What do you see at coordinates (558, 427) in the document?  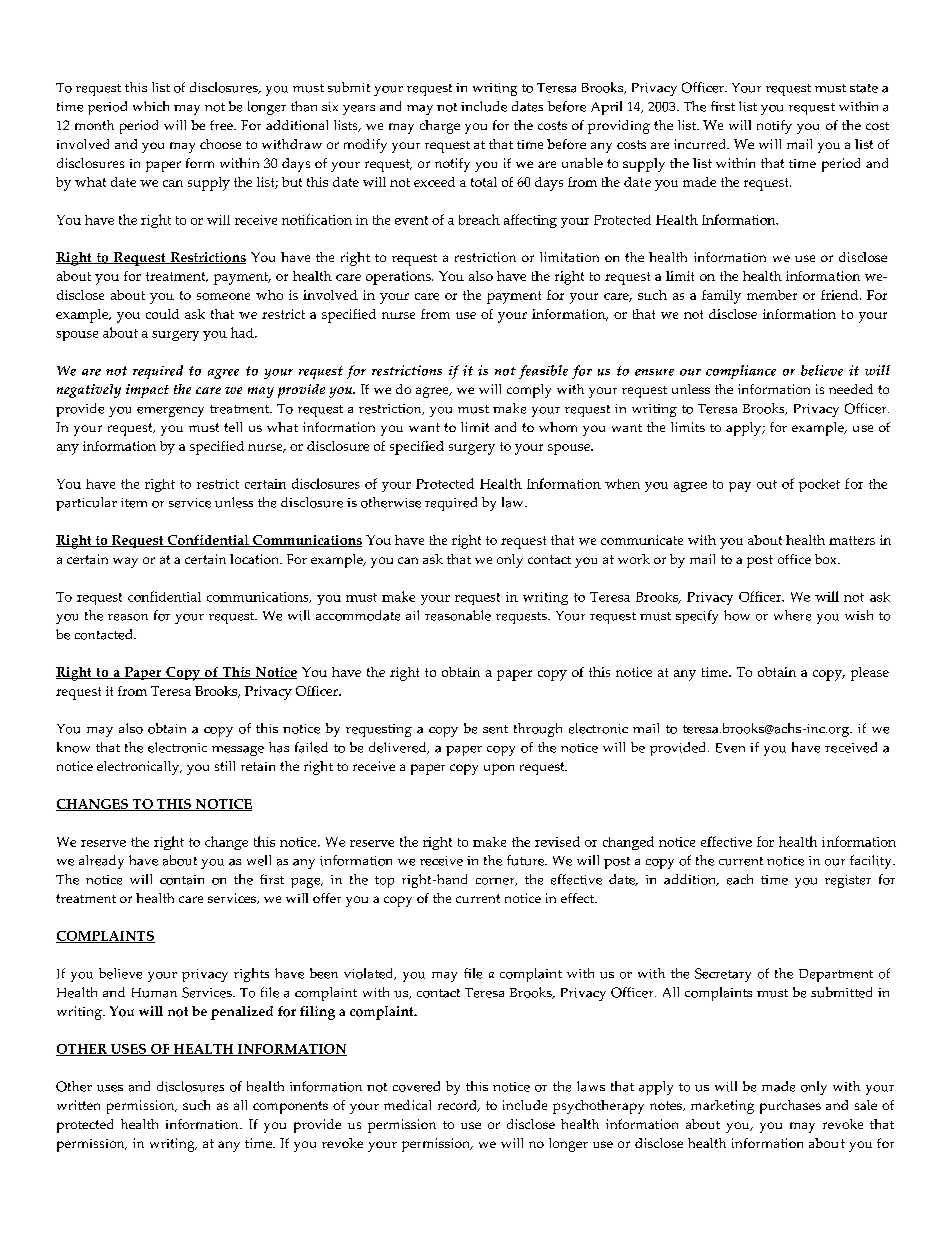 I see `whom` at bounding box center [558, 427].
